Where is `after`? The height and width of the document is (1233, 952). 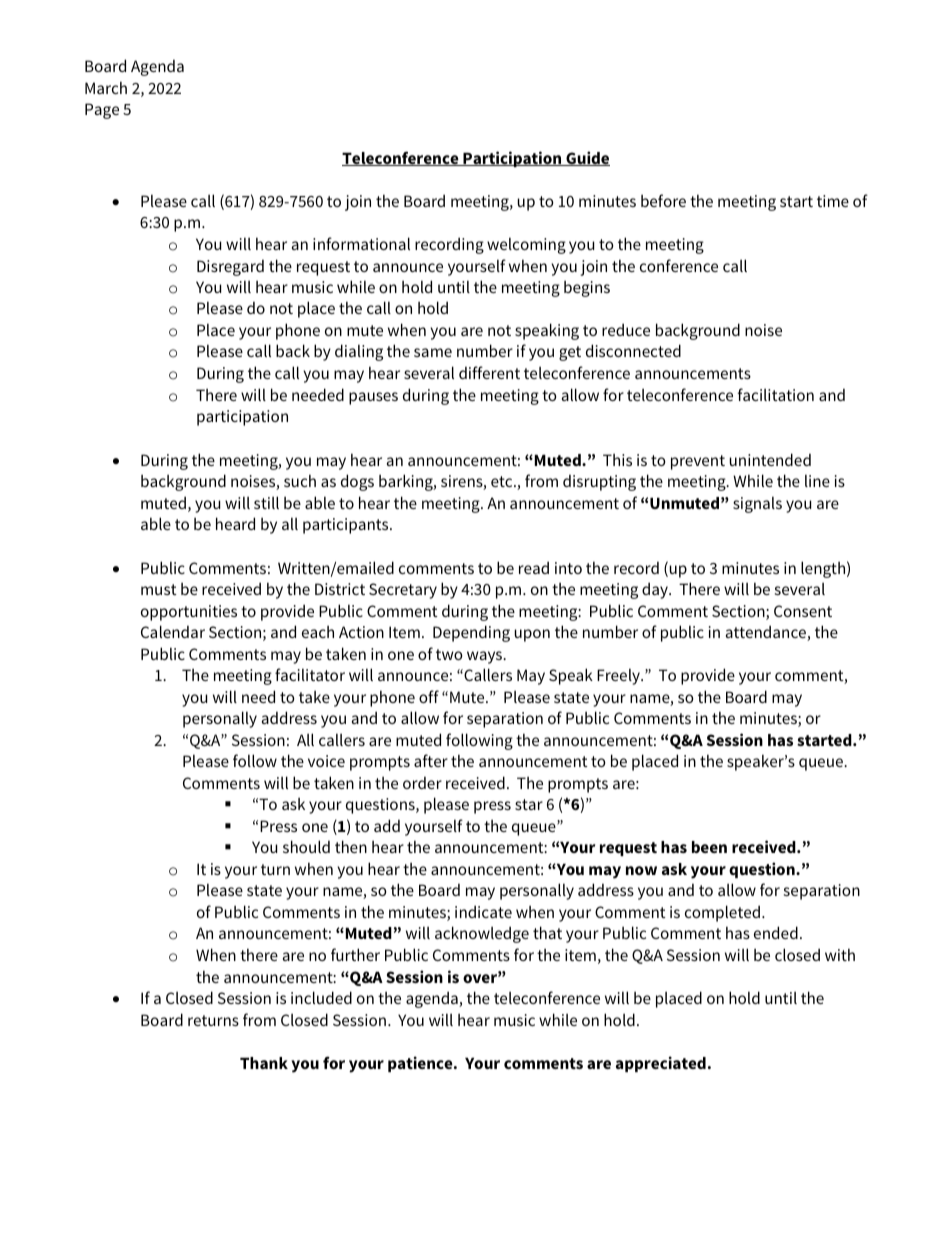 after is located at coordinates (431, 760).
